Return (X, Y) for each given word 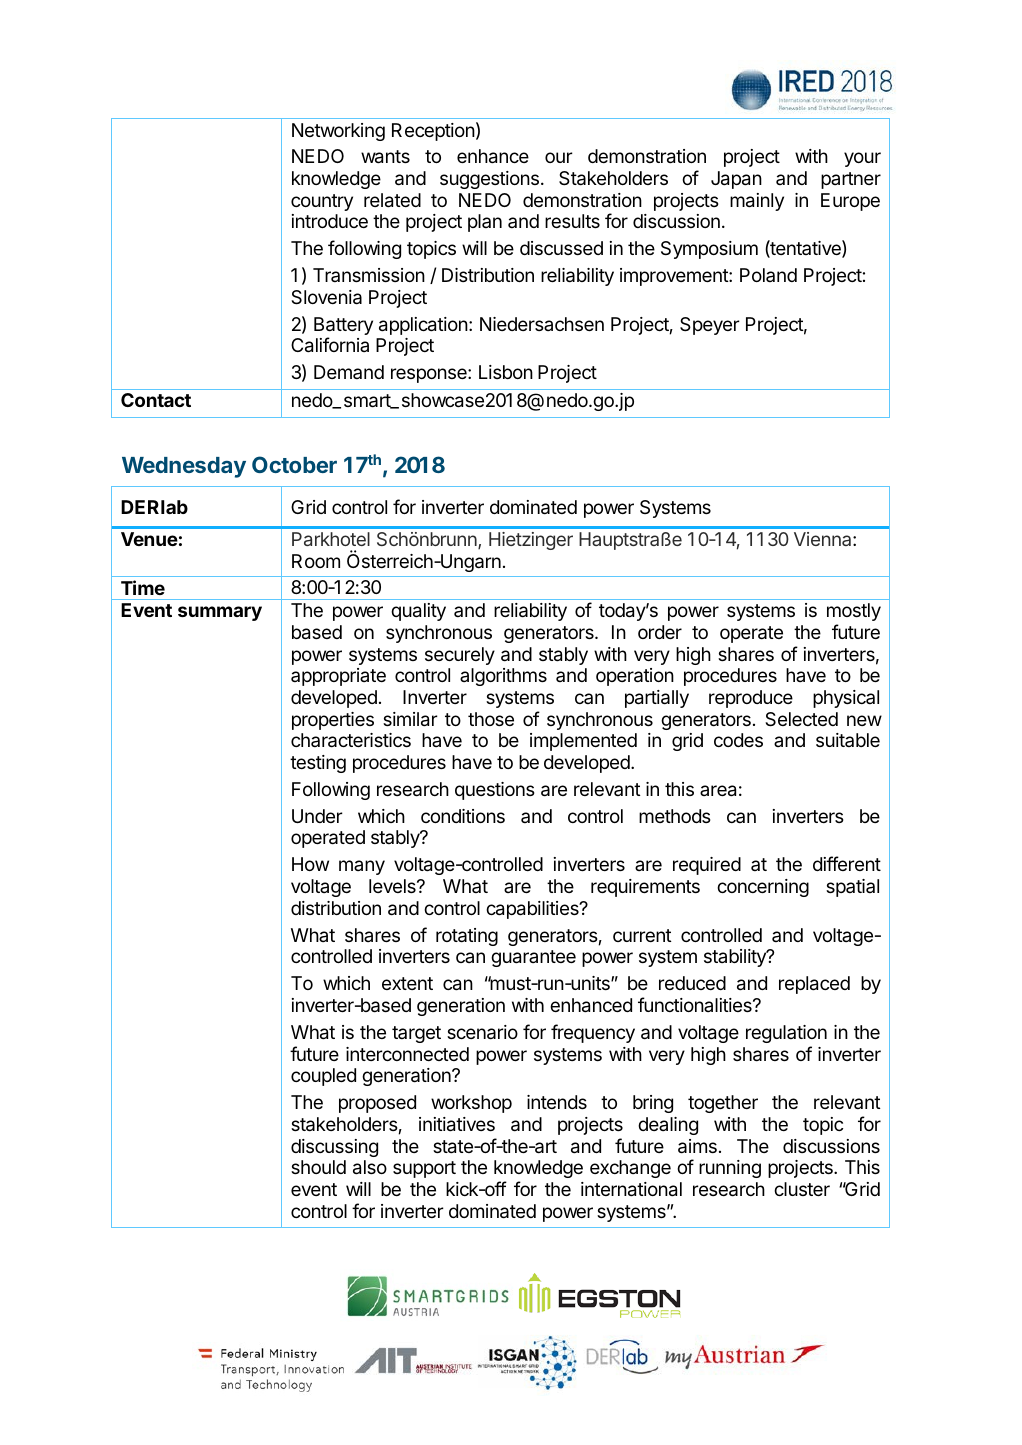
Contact (156, 400)
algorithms (503, 677)
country (322, 202)
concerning (763, 888)
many (362, 867)
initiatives (457, 1124)
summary (220, 613)
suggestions (489, 180)
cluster (802, 1189)
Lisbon (506, 372)
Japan (736, 180)
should (318, 1167)
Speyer (710, 326)
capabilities (533, 910)
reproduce (751, 699)
